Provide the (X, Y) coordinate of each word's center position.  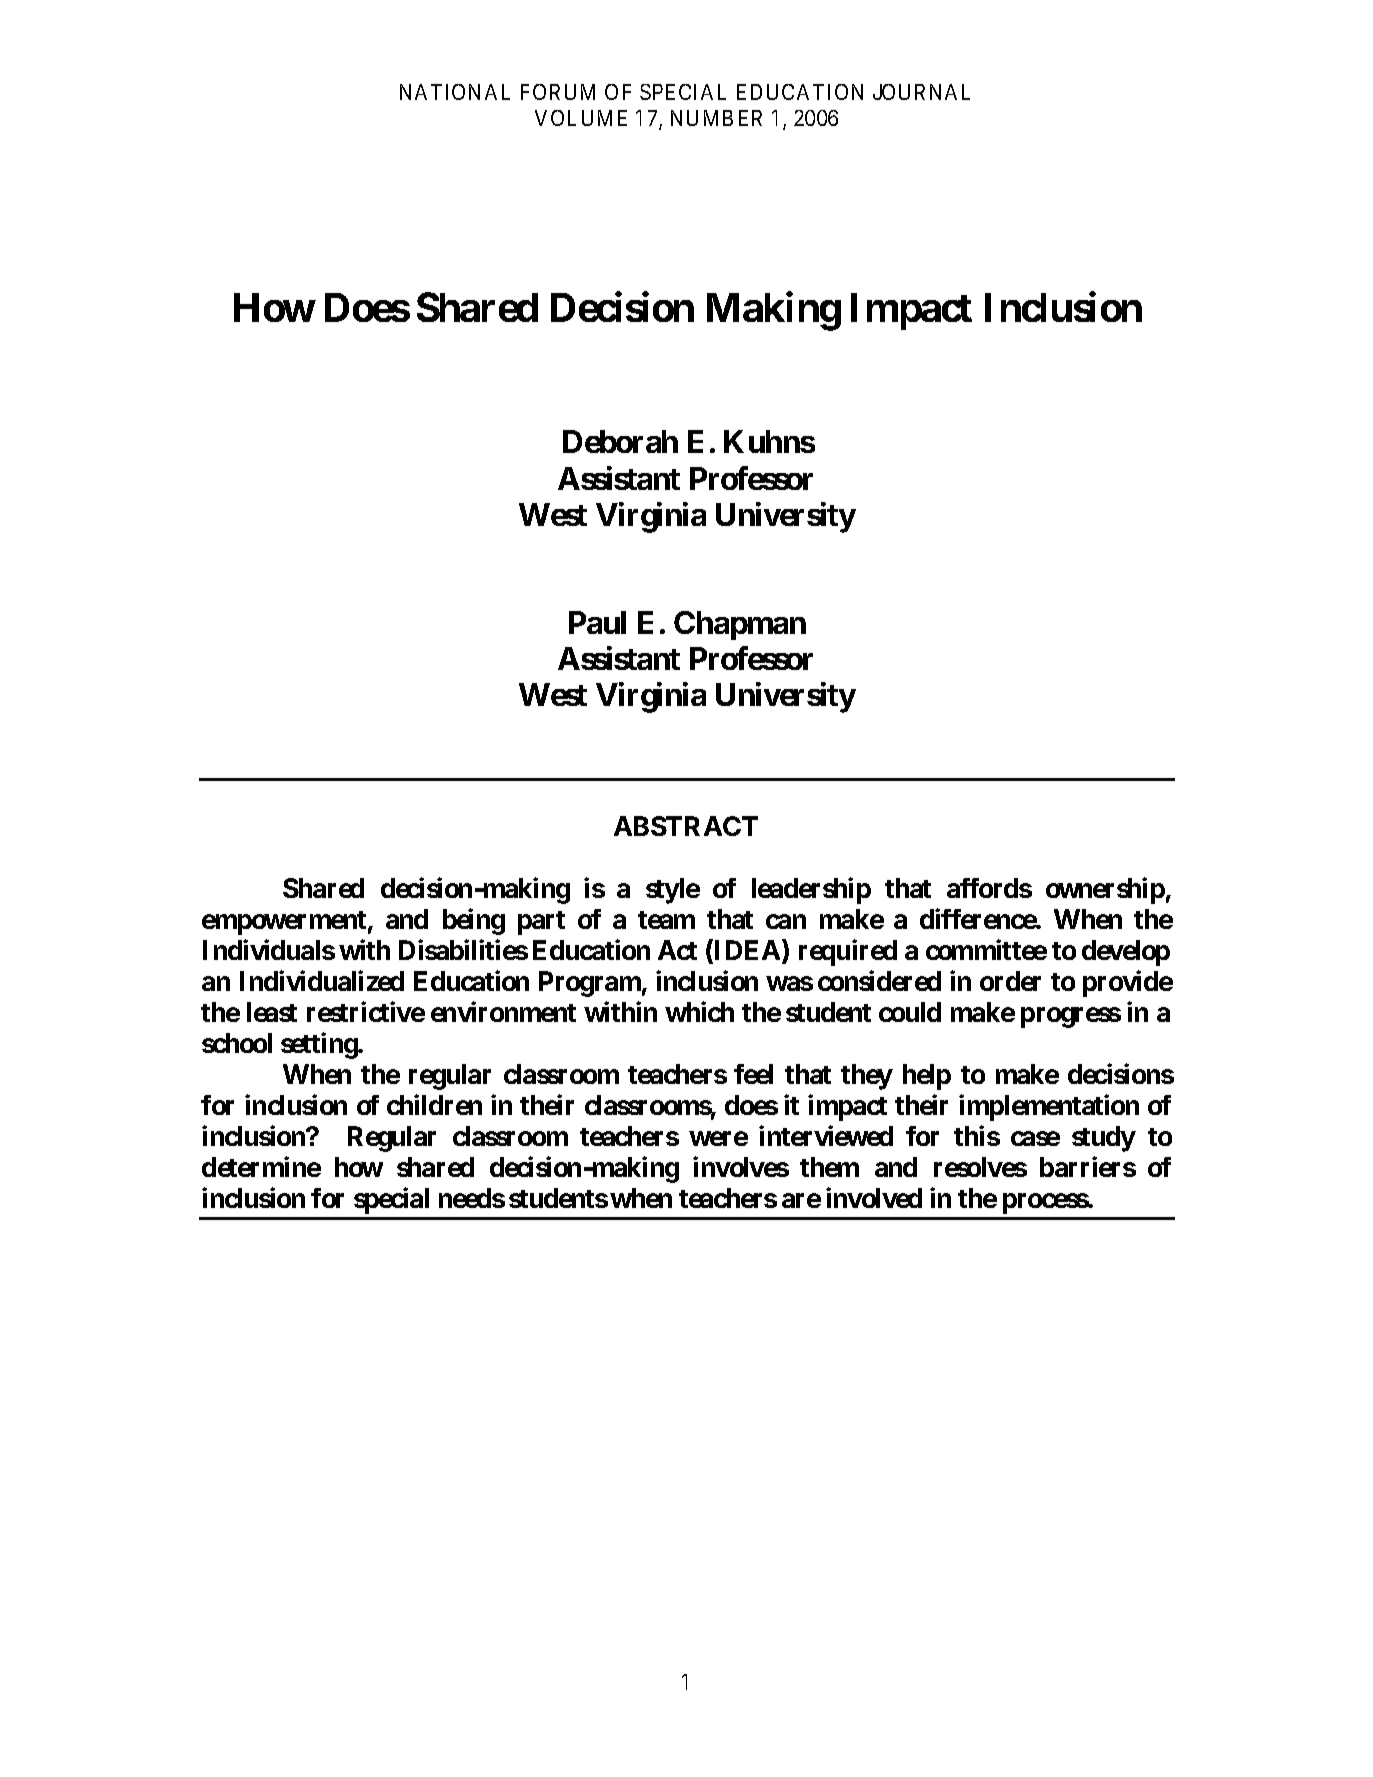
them (829, 1167)
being (474, 922)
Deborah (620, 441)
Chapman (740, 625)
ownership (1105, 891)
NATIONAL (455, 92)
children (434, 1105)
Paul (597, 622)
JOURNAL (921, 92)
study (1104, 1139)
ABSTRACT (686, 826)
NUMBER (716, 118)
